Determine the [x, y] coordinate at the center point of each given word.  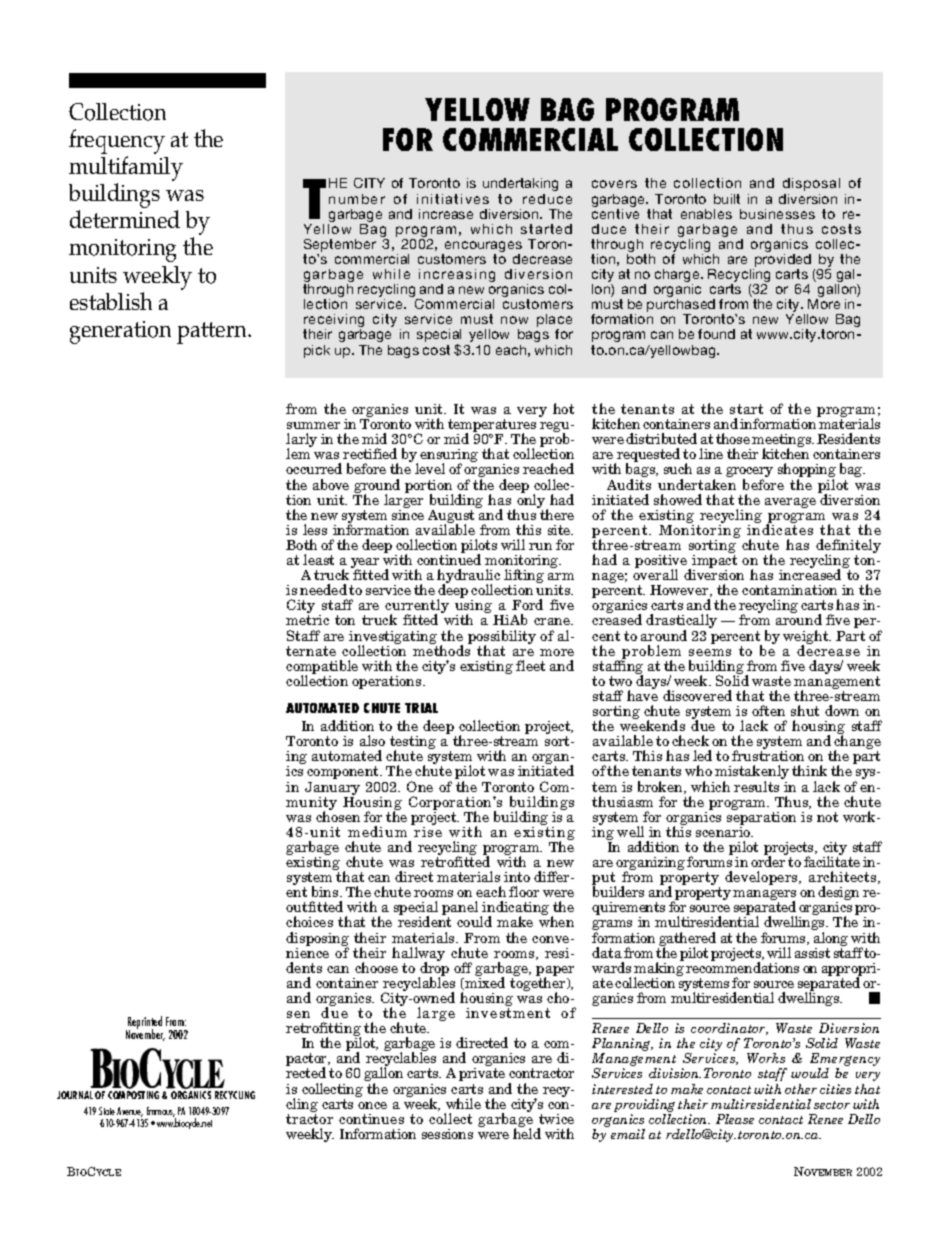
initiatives [453, 199]
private [482, 1074]
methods [442, 649]
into [517, 877]
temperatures [492, 427]
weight [807, 638]
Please [735, 1119]
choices [309, 921]
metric [307, 620]
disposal [811, 184]
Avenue [130, 1112]
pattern [213, 333]
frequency [117, 143]
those [733, 438]
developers [762, 878]
